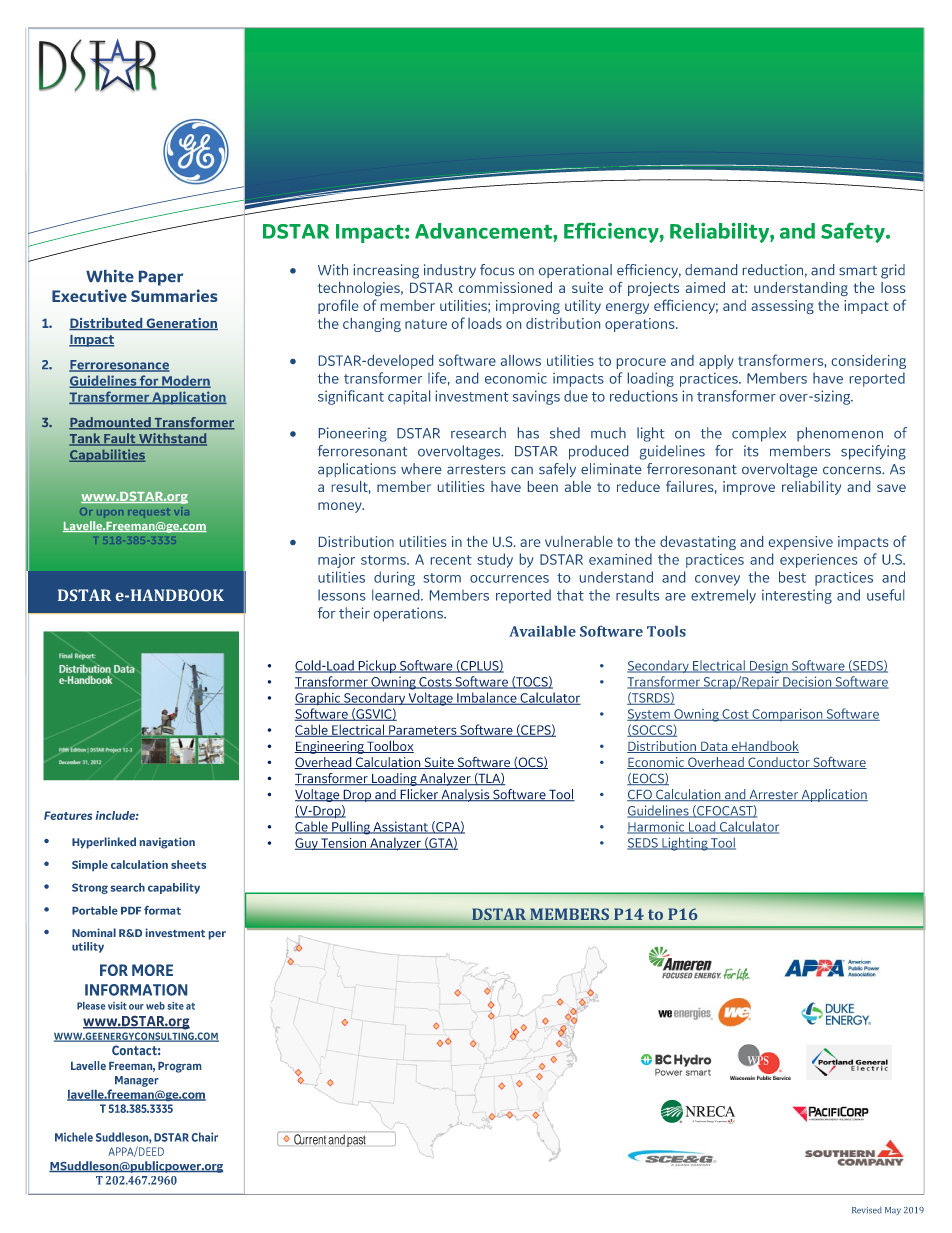  What do you see at coordinates (797, 596) in the document?
I see `interesting` at bounding box center [797, 596].
